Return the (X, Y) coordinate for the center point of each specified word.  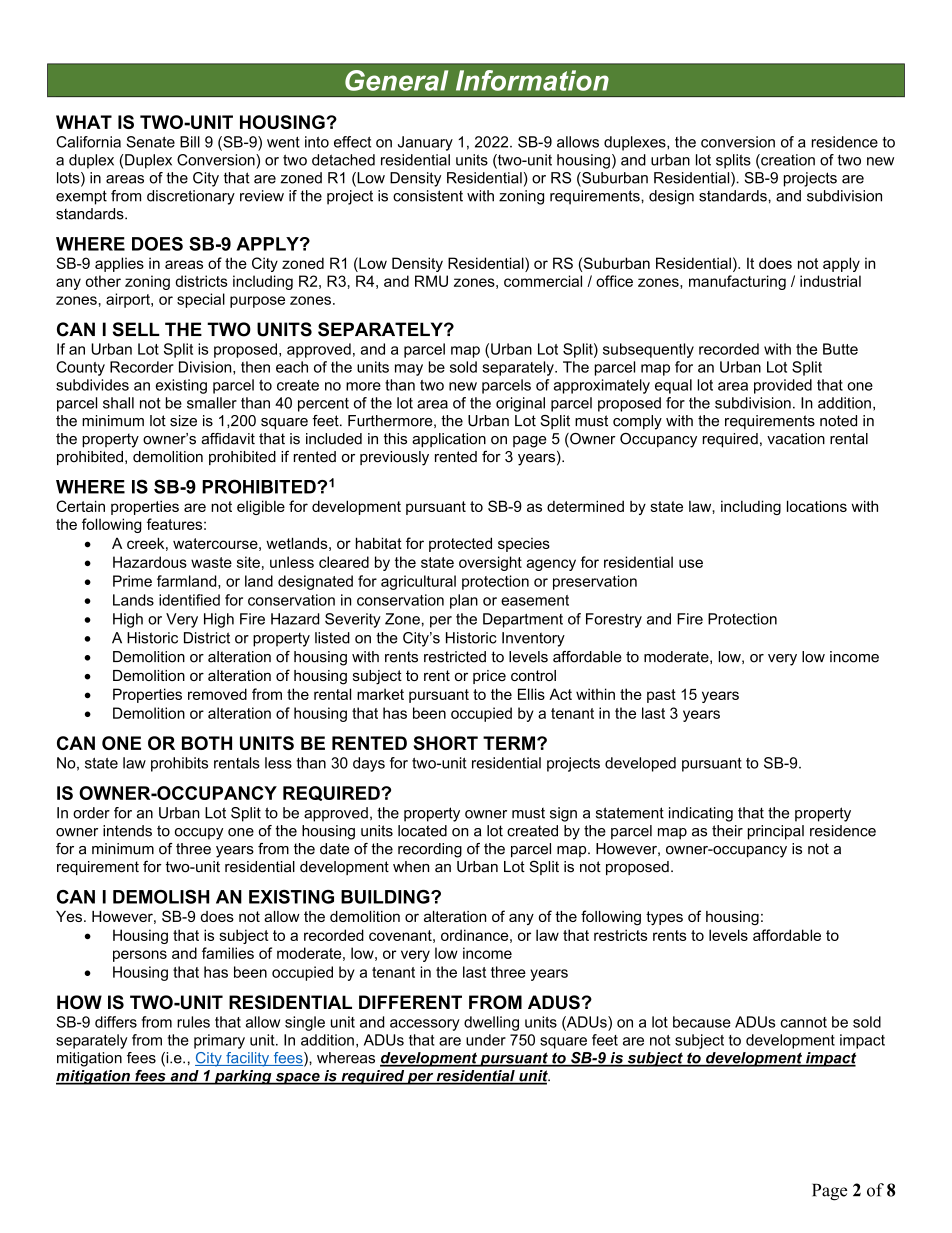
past (661, 696)
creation (787, 161)
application (449, 440)
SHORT (445, 743)
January (425, 143)
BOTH (207, 743)
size (183, 421)
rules (193, 1022)
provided (783, 386)
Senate (150, 142)
